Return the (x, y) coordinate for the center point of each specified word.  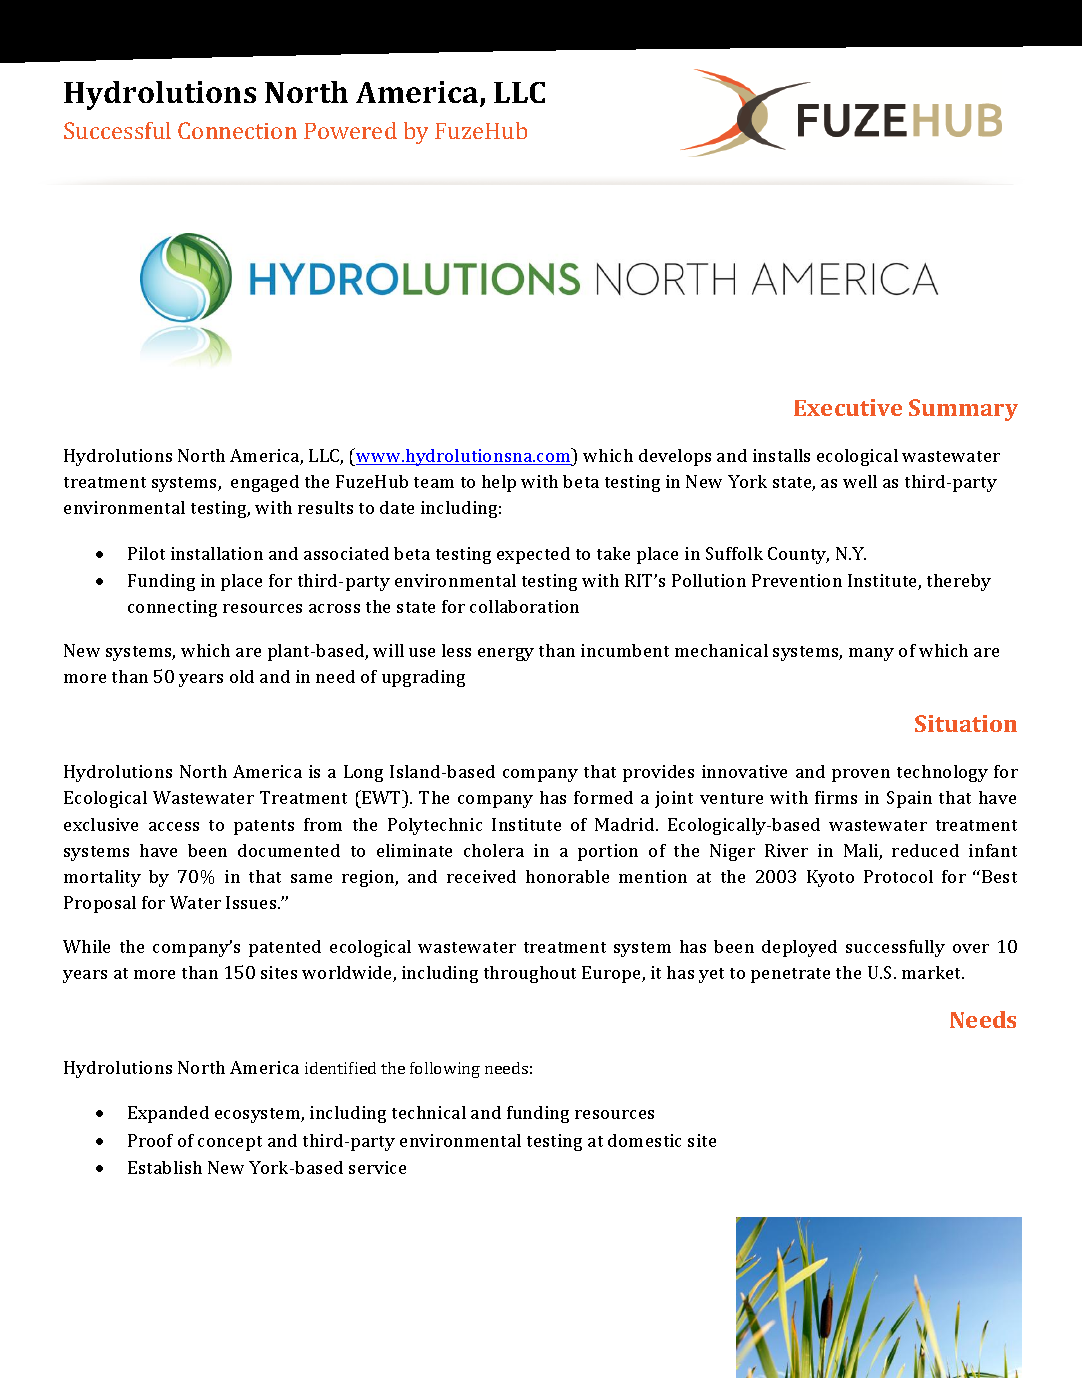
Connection (237, 130)
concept (230, 1143)
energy (506, 654)
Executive (848, 407)
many (871, 654)
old (242, 676)
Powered (350, 130)
